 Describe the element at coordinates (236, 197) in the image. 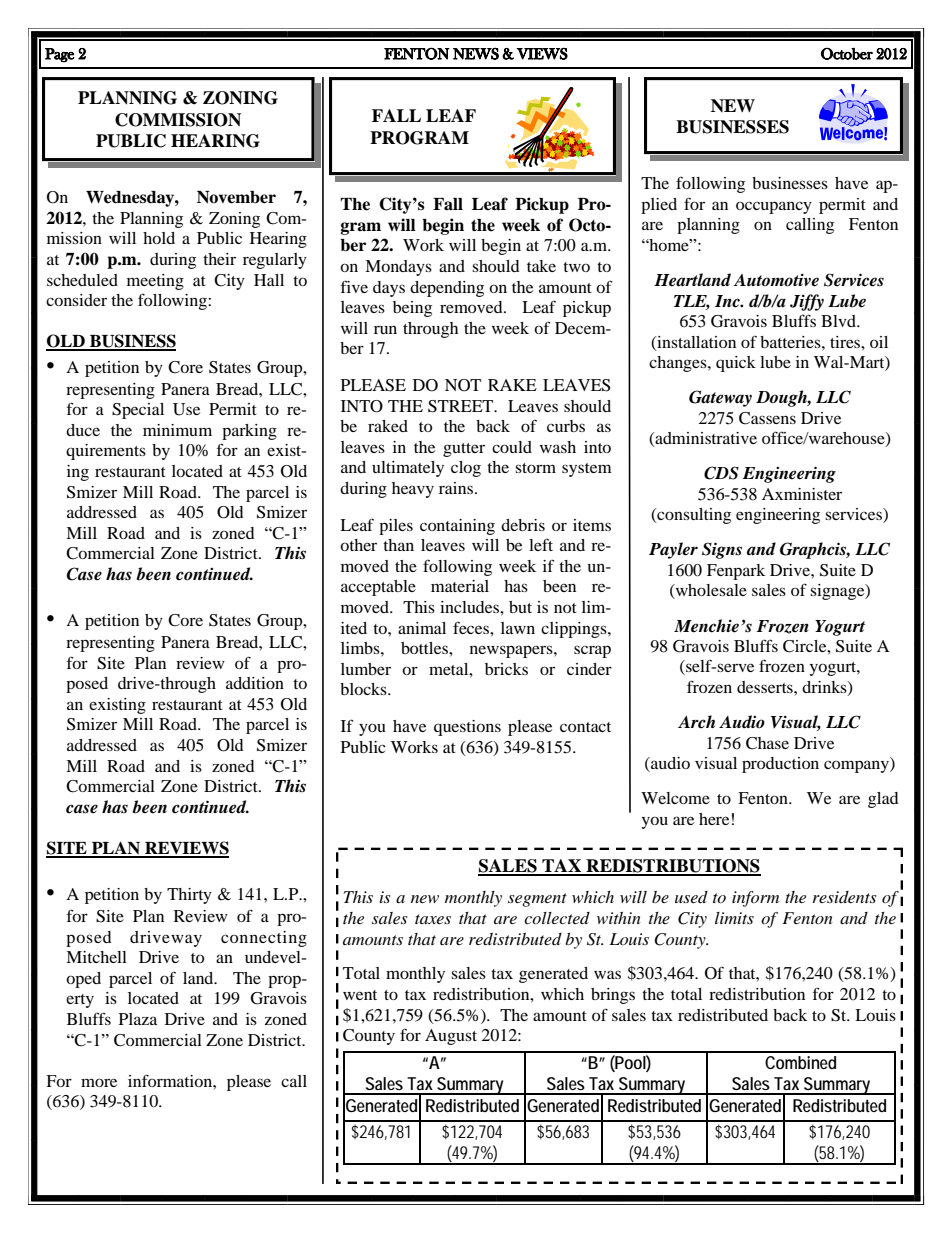

I see `November` at that location.
